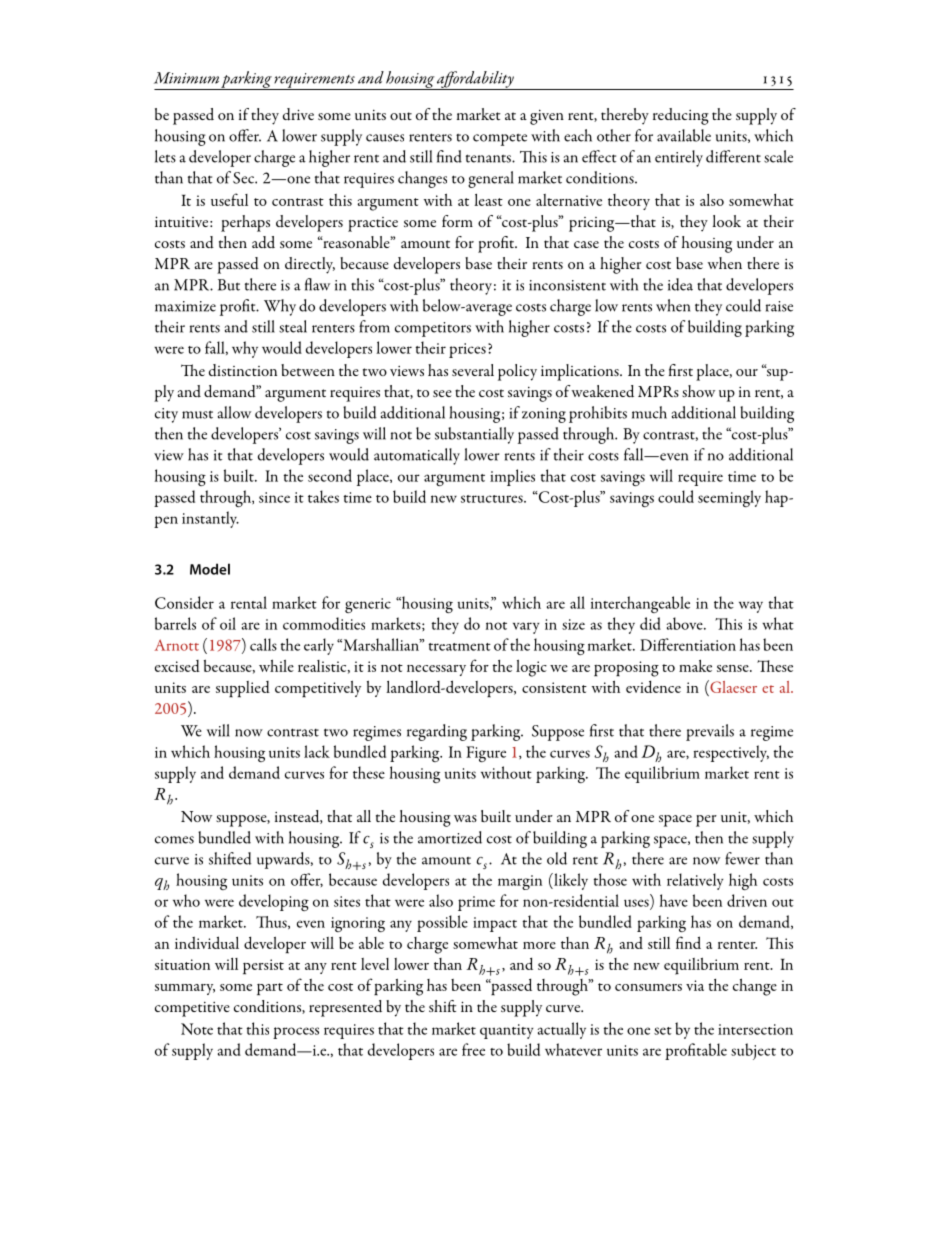 The width and height of the page is (952, 1233). What do you see at coordinates (467, 350) in the page?
I see `prices` at bounding box center [467, 350].
